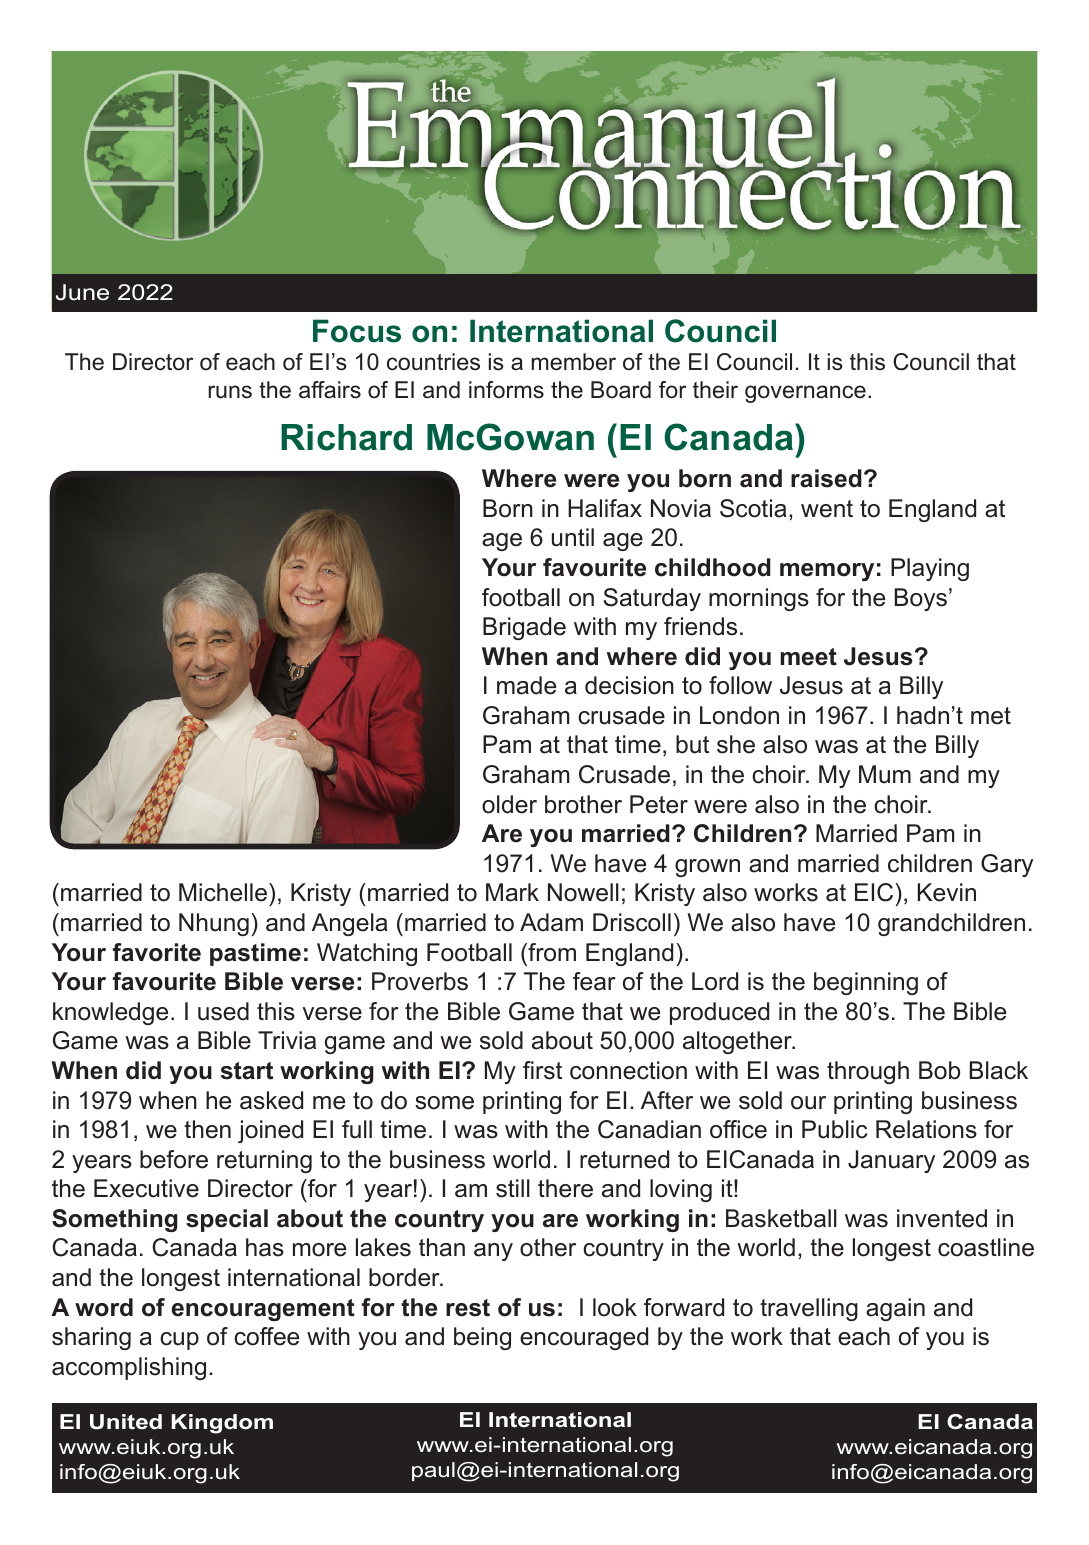 This screenshot has height=1545, width=1089. What do you see at coordinates (805, 394) in the screenshot?
I see `governance` at bounding box center [805, 394].
